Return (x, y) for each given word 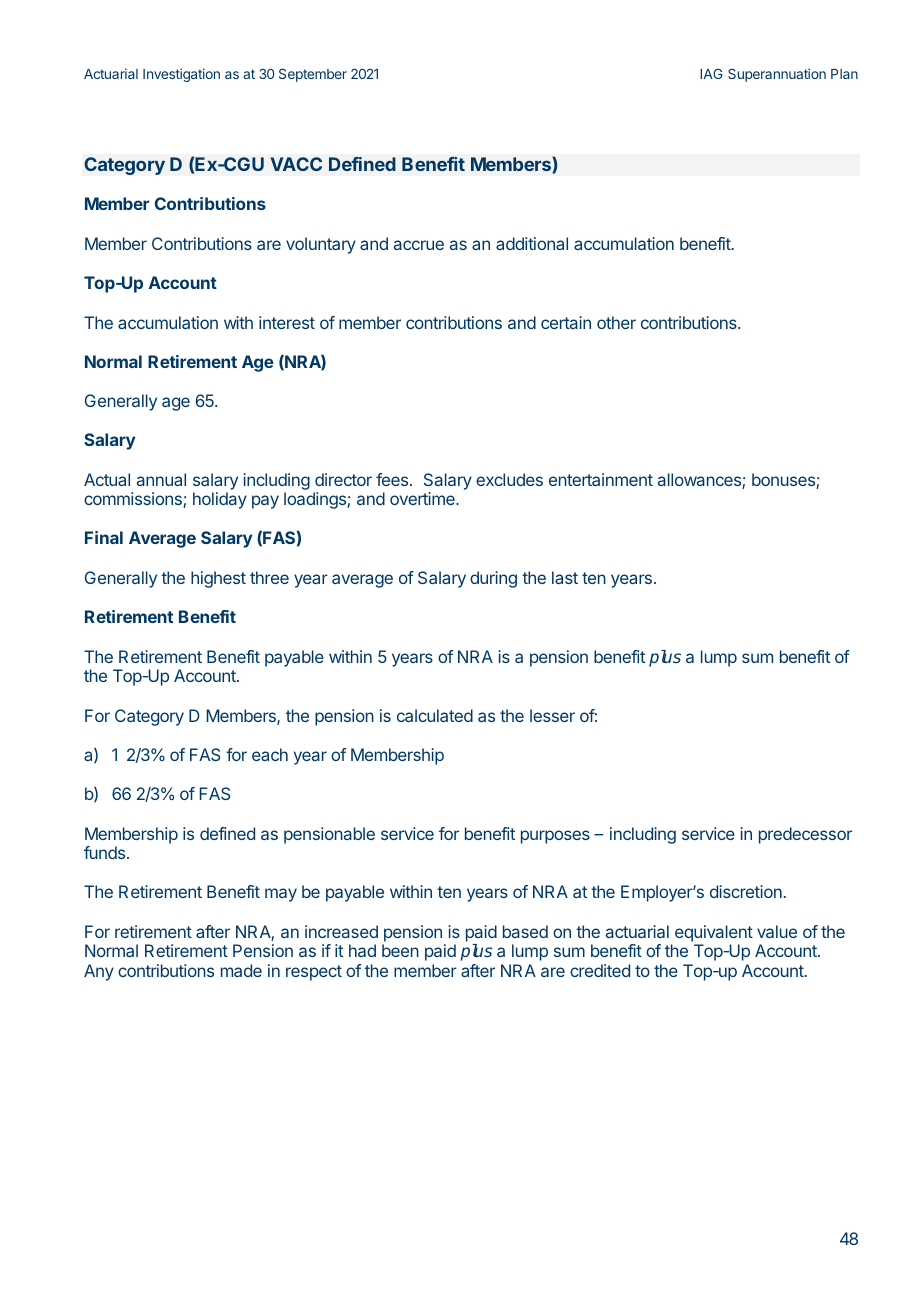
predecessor (805, 835)
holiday (220, 500)
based (525, 931)
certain (566, 322)
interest (287, 322)
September (313, 75)
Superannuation (777, 75)
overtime (423, 498)
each (270, 754)
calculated (435, 715)
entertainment (601, 479)
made (241, 970)
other (616, 322)
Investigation (181, 75)
